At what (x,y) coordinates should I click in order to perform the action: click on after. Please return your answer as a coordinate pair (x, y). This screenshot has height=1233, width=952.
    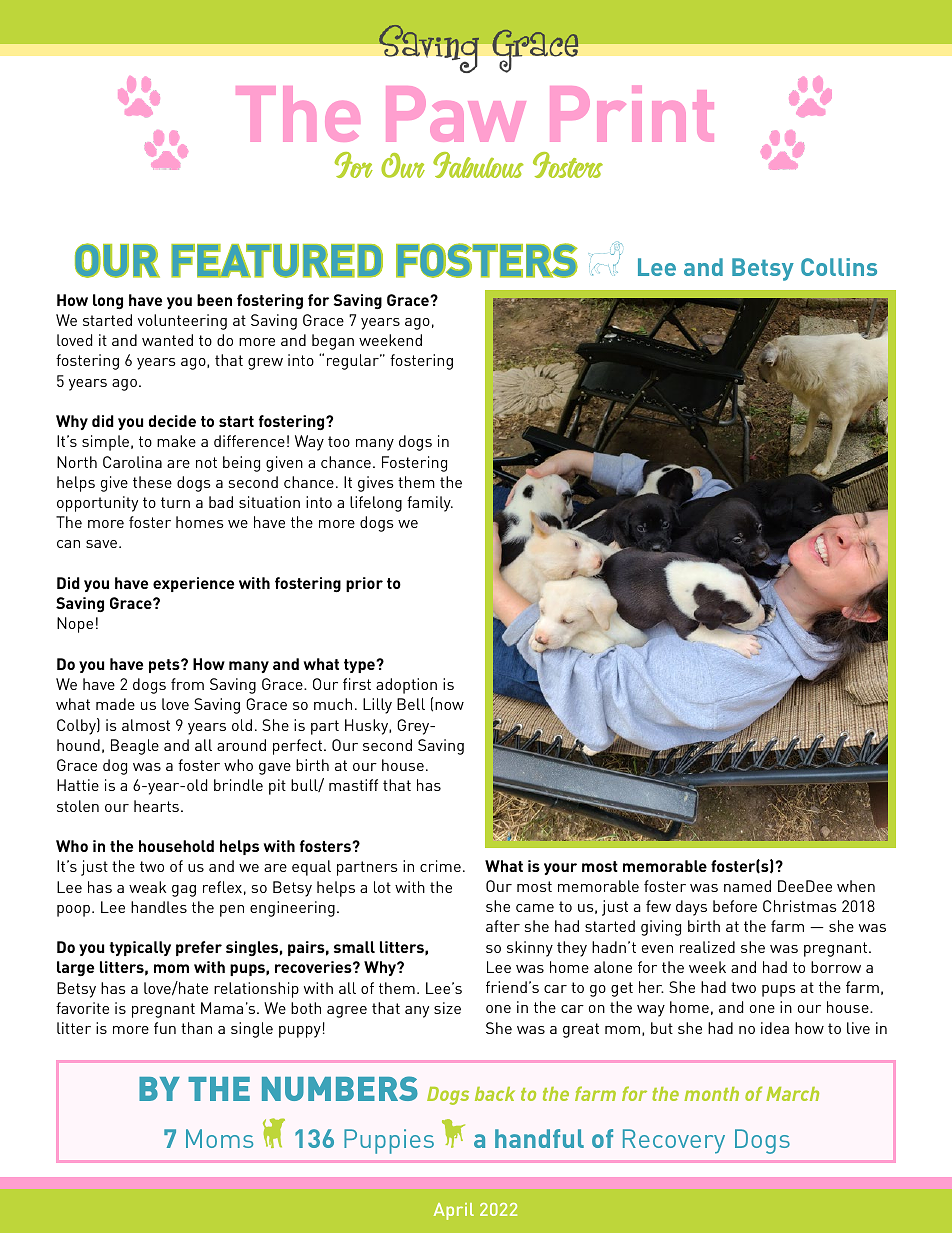
    Looking at the image, I should click on (503, 926).
